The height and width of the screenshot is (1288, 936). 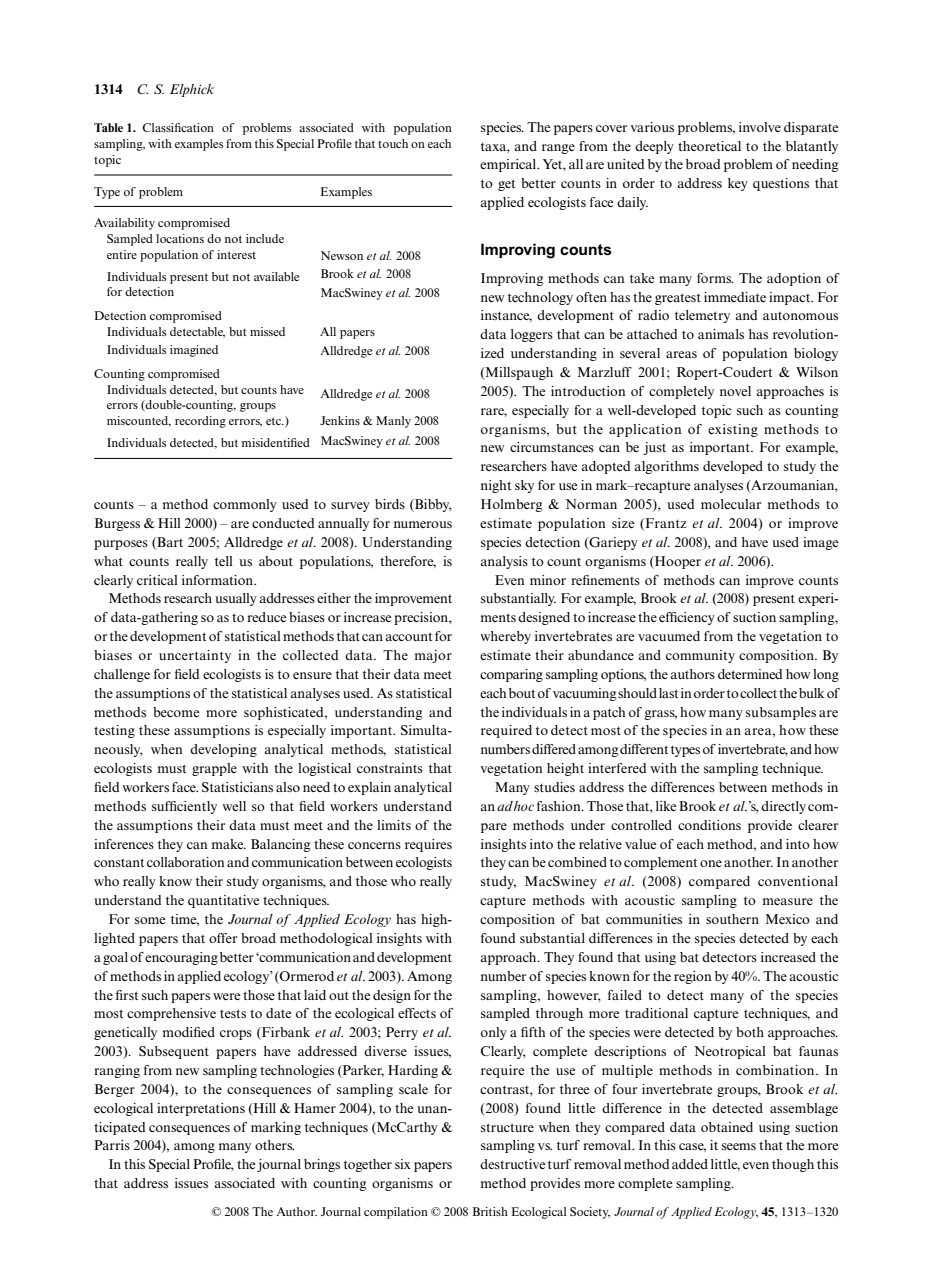 What do you see at coordinates (178, 127) in the screenshot?
I see `Classification` at bounding box center [178, 127].
